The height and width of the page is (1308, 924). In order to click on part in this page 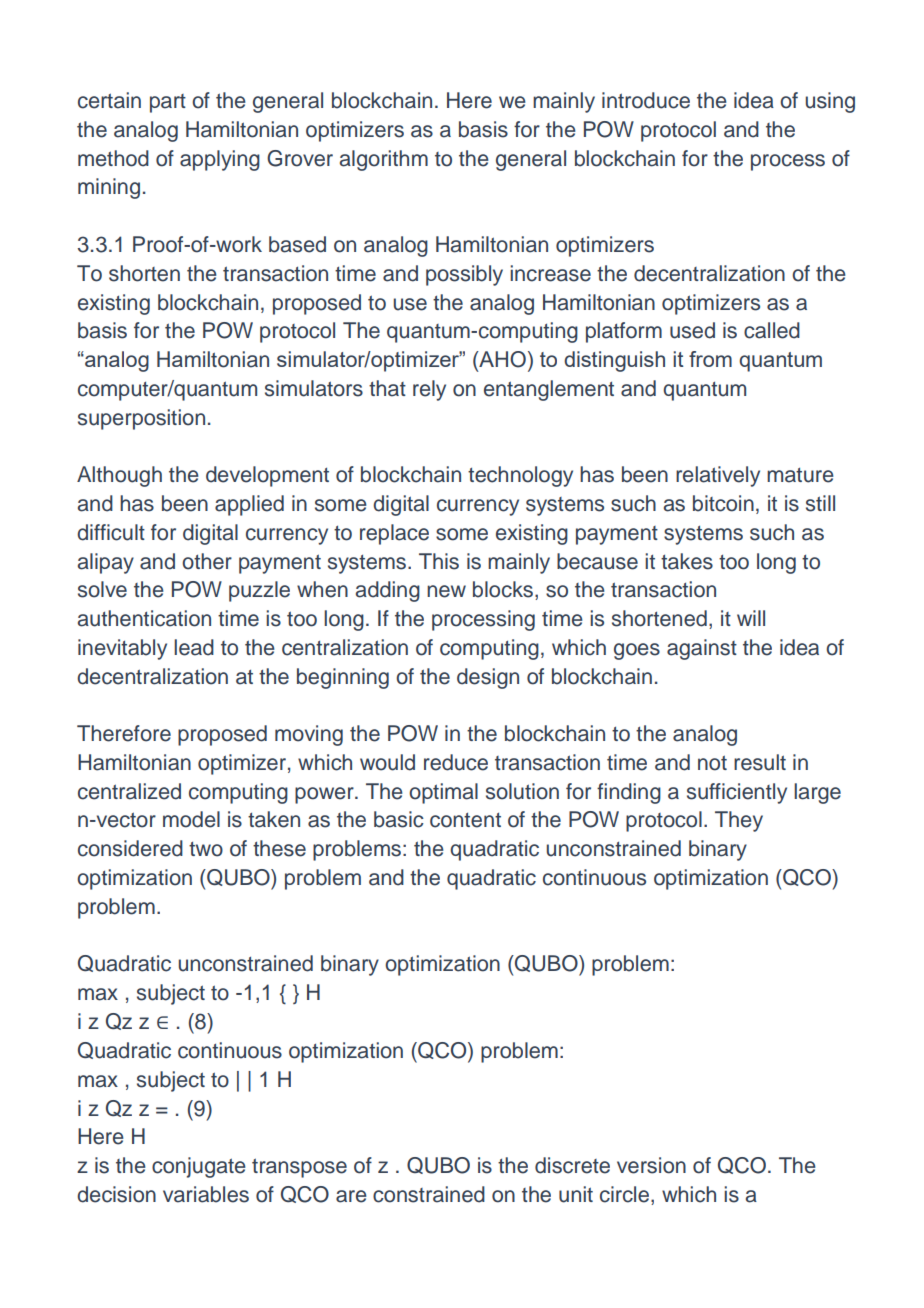, I will do `click(168, 103)`.
